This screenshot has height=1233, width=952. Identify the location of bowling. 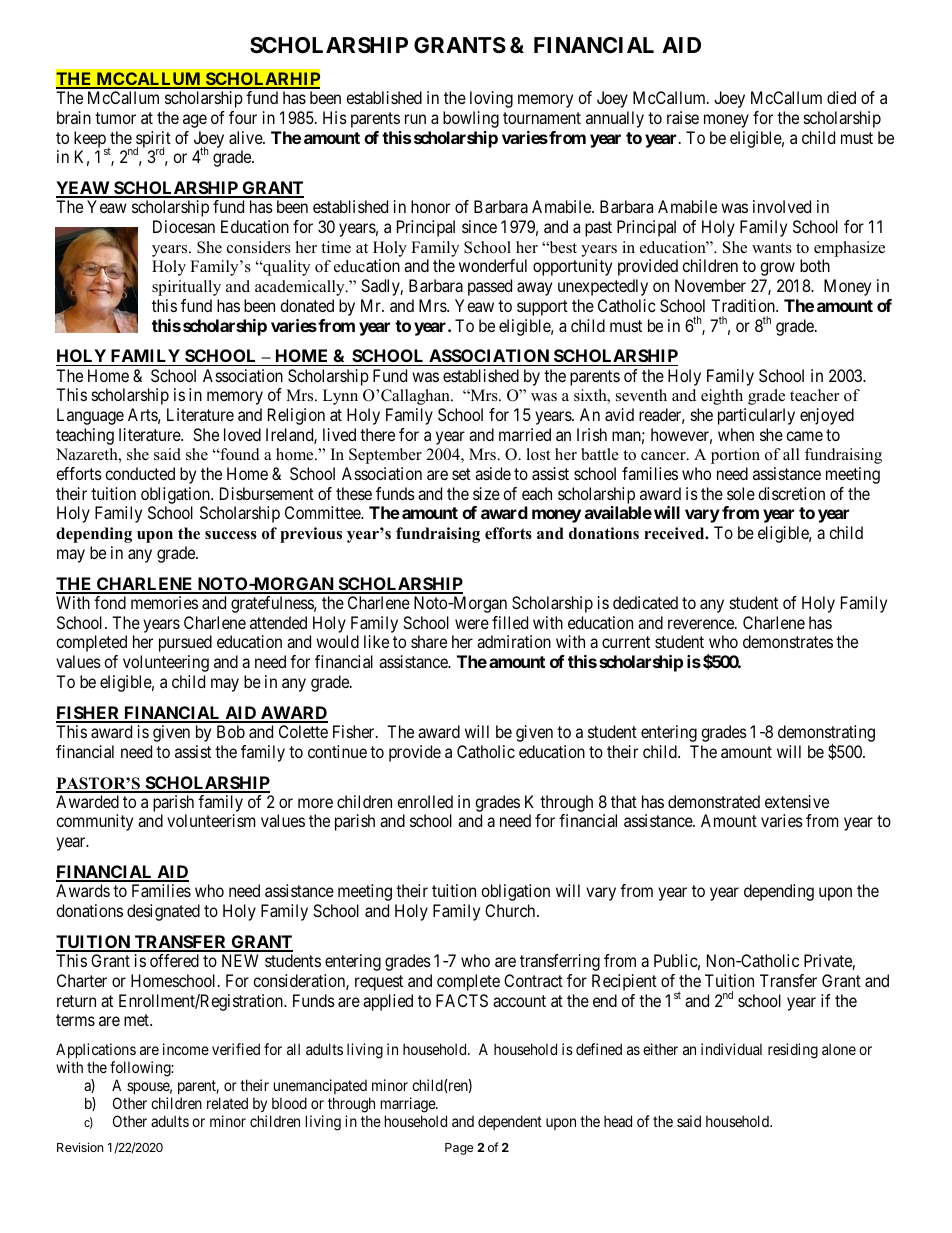
(471, 119).
